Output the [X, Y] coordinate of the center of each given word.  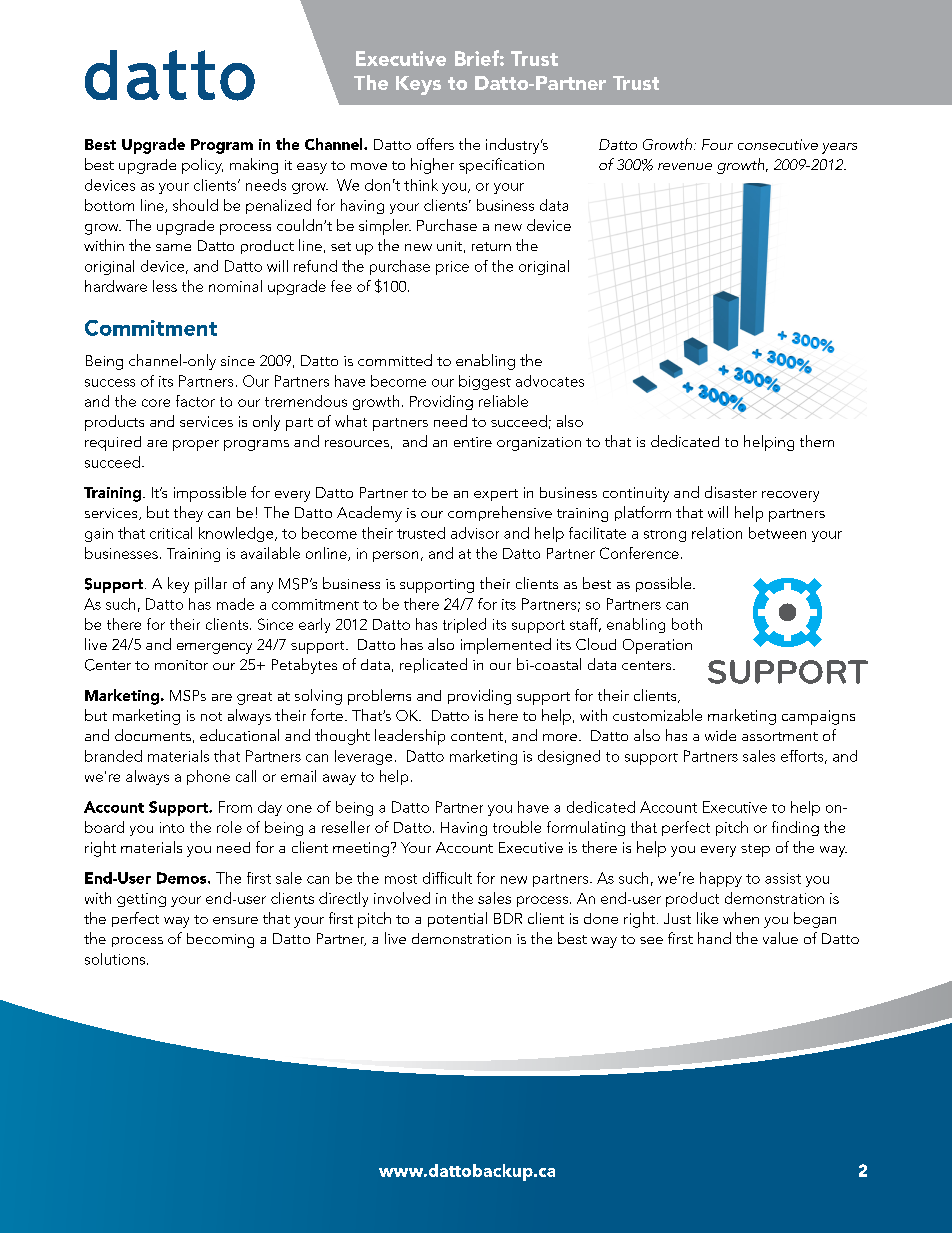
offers [435, 144]
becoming [220, 940]
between [777, 533]
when [741, 918]
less [165, 286]
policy [202, 166]
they [188, 514]
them [817, 441]
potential [457, 919]
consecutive [778, 144]
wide [720, 735]
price [452, 268]
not [211, 716]
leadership [410, 737]
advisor [475, 533]
